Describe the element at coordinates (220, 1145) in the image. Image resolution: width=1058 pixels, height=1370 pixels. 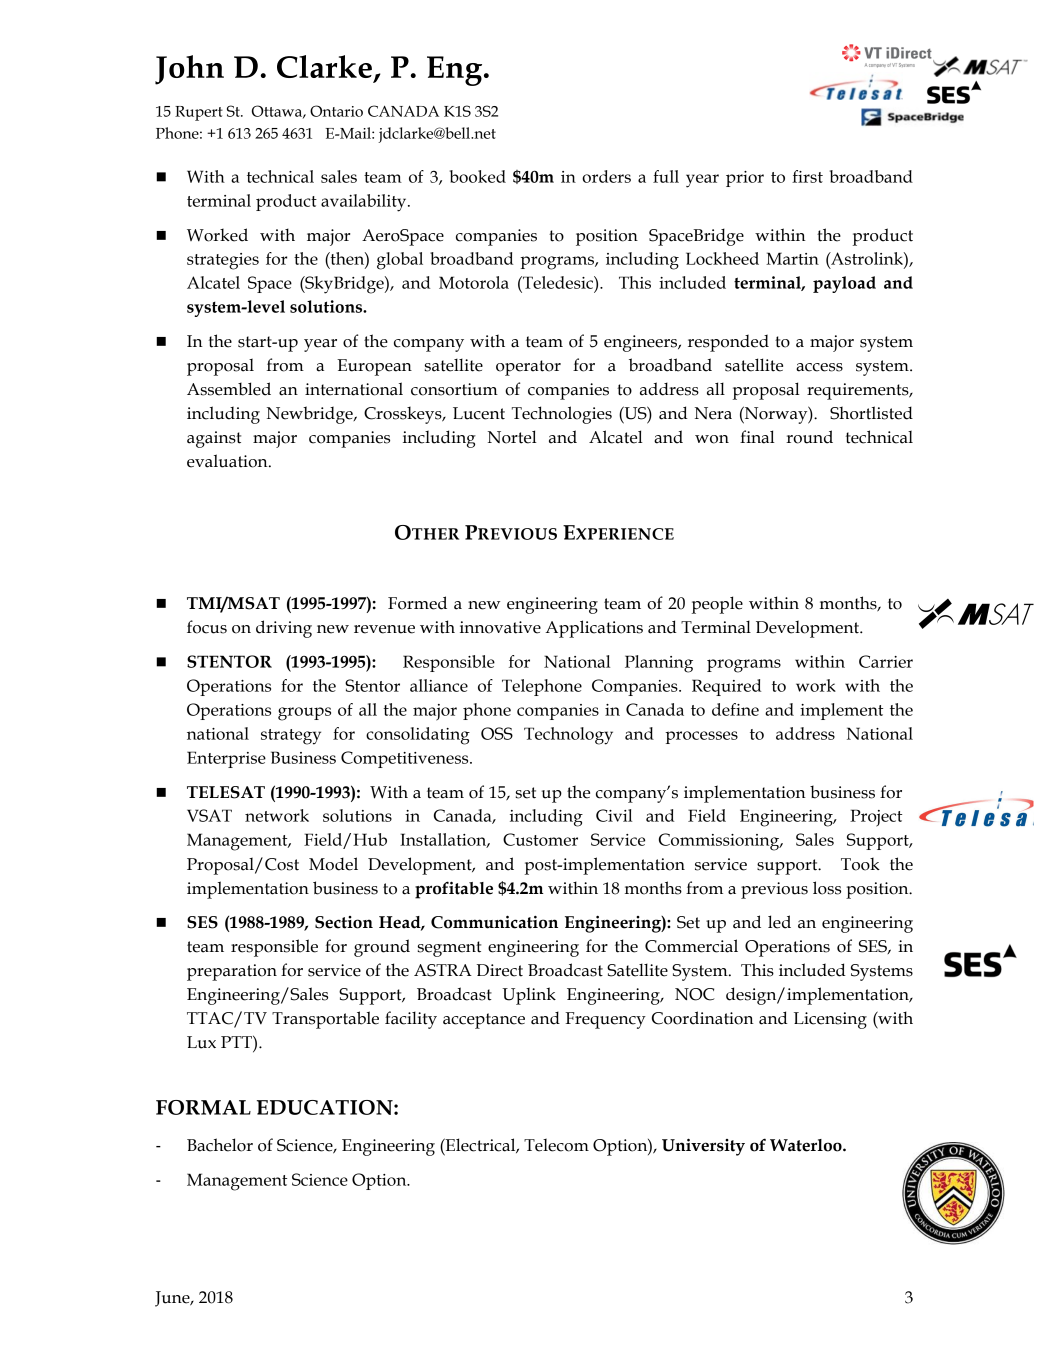
I see `Bachelor` at that location.
